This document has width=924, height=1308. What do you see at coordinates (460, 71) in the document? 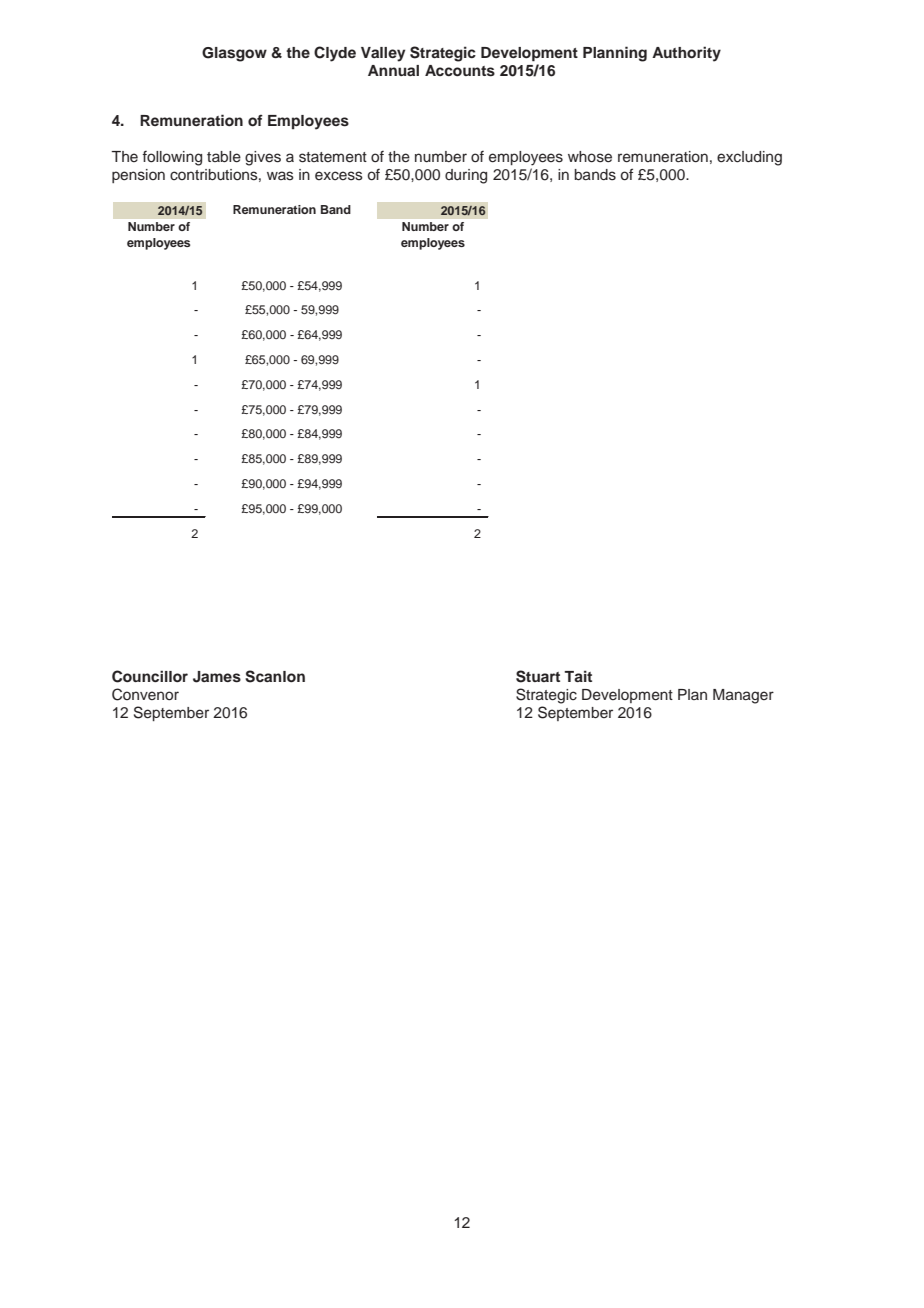
I see `Accounts` at bounding box center [460, 71].
